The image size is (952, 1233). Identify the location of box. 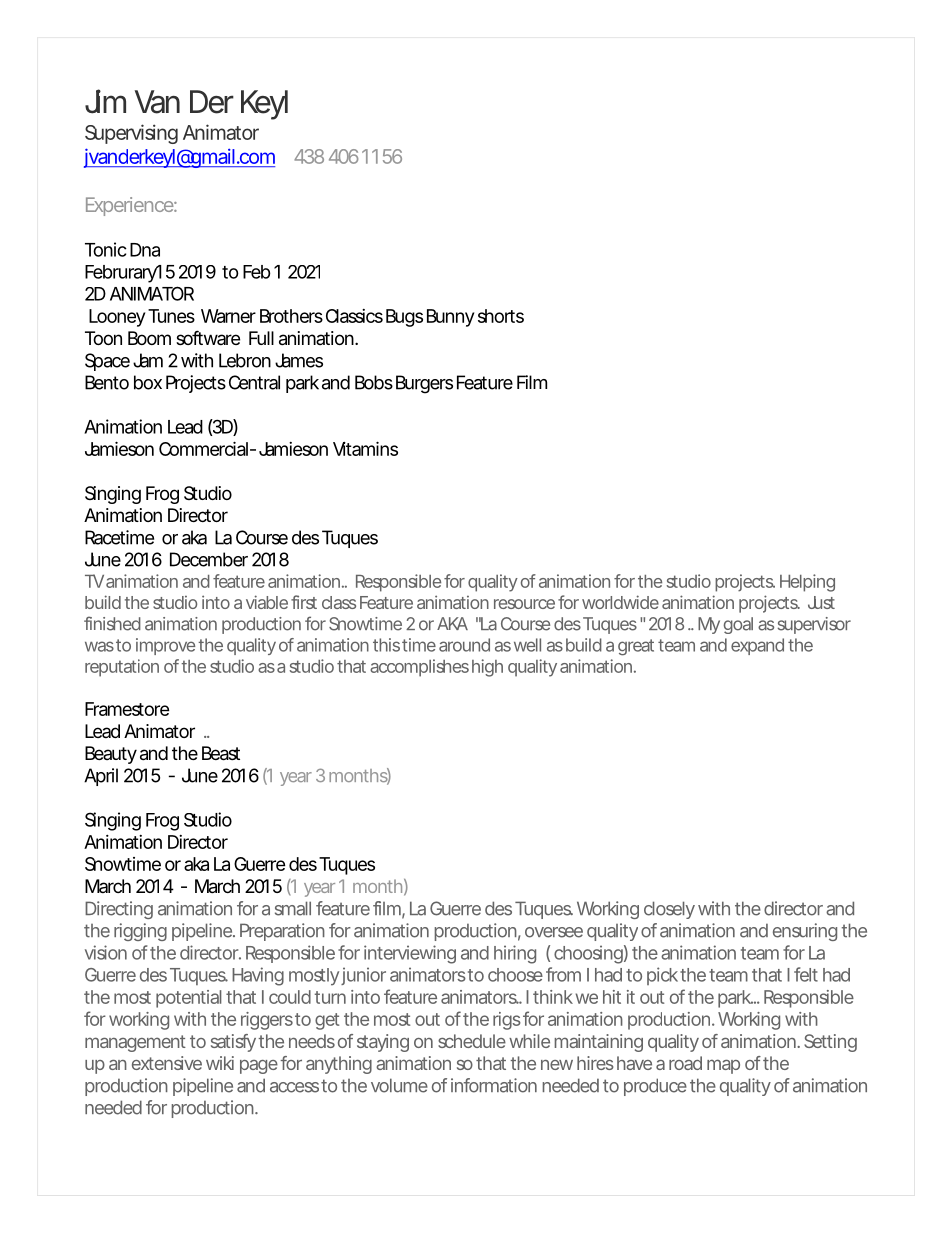
(148, 382).
